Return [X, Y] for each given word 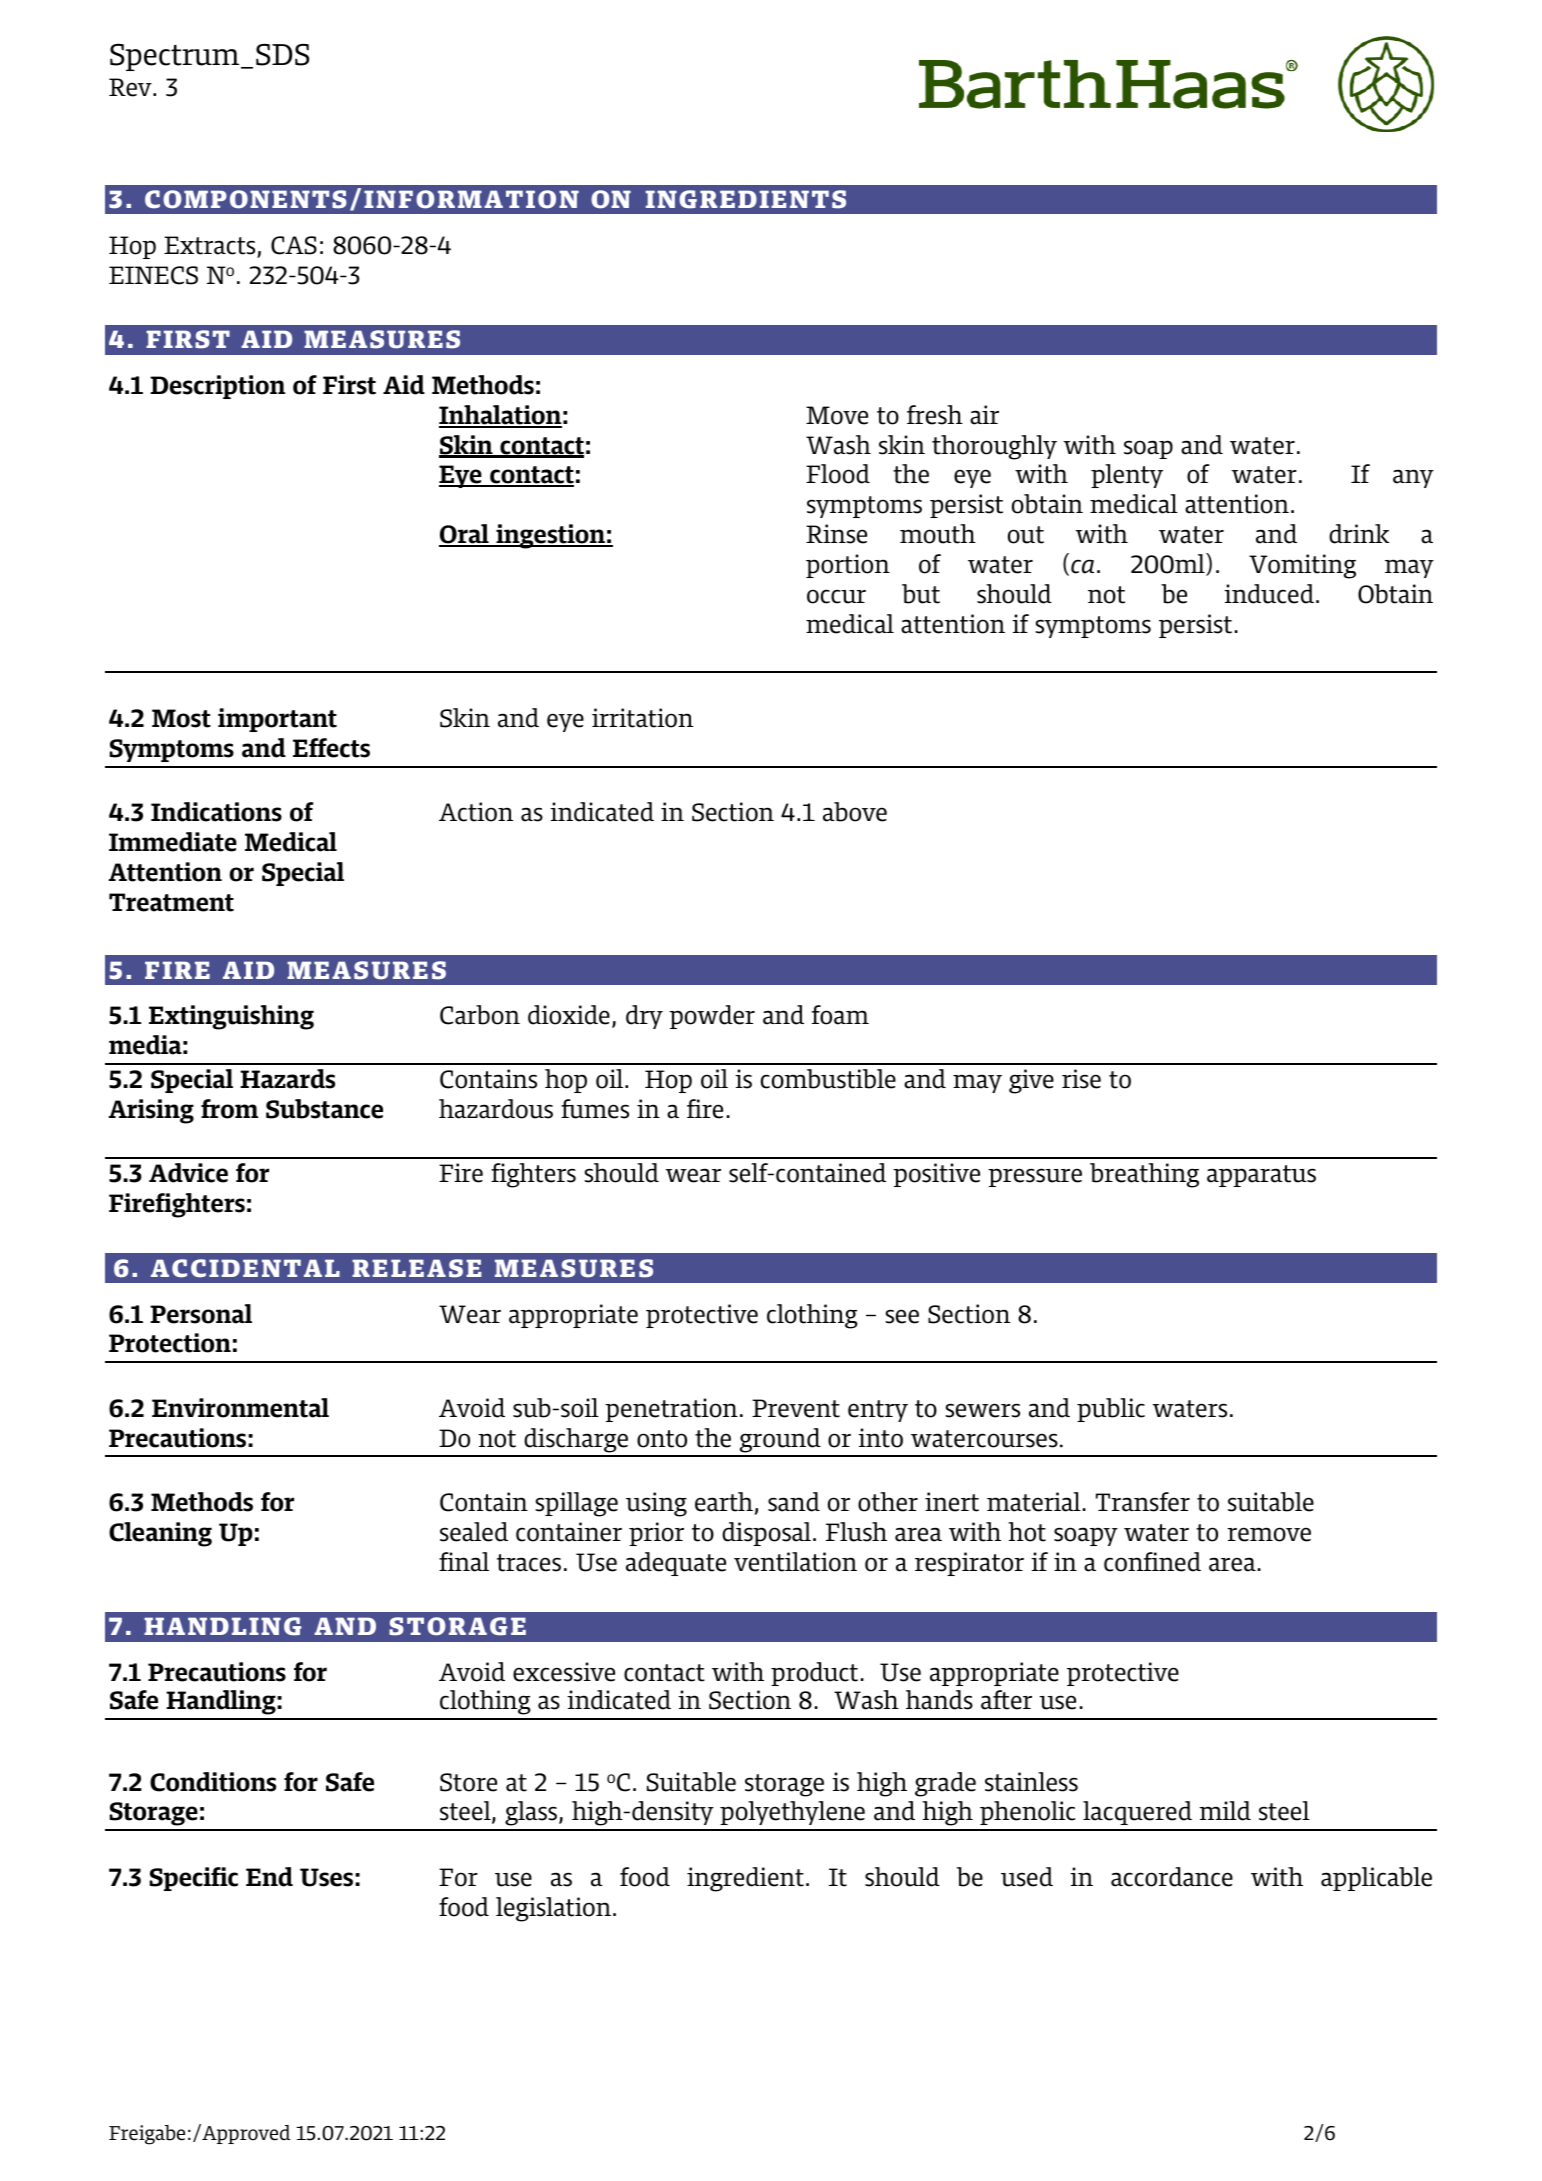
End [269, 1877]
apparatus [1261, 1176]
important [277, 720]
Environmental [240, 1408]
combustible [828, 1079]
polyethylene [792, 1813]
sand [794, 1502]
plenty [1127, 476]
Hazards [287, 1079]
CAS [294, 245]
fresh [935, 415]
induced [1269, 594]
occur [836, 596]
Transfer [1143, 1502]
